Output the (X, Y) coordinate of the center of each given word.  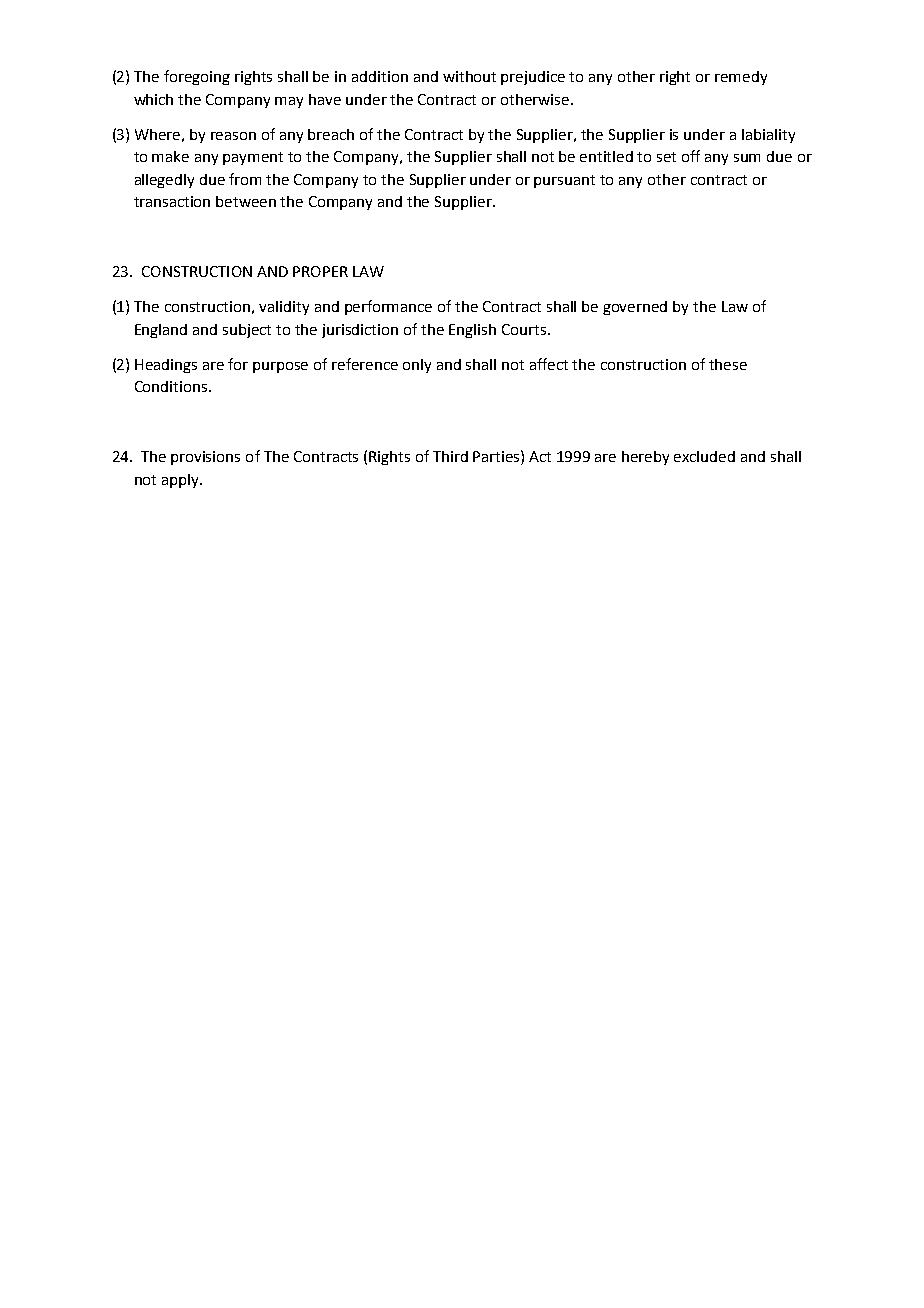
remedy (741, 78)
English (472, 331)
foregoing (197, 77)
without (469, 76)
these (728, 364)
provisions (205, 458)
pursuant (564, 181)
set (666, 157)
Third (450, 456)
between (246, 201)
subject (247, 331)
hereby (645, 458)
